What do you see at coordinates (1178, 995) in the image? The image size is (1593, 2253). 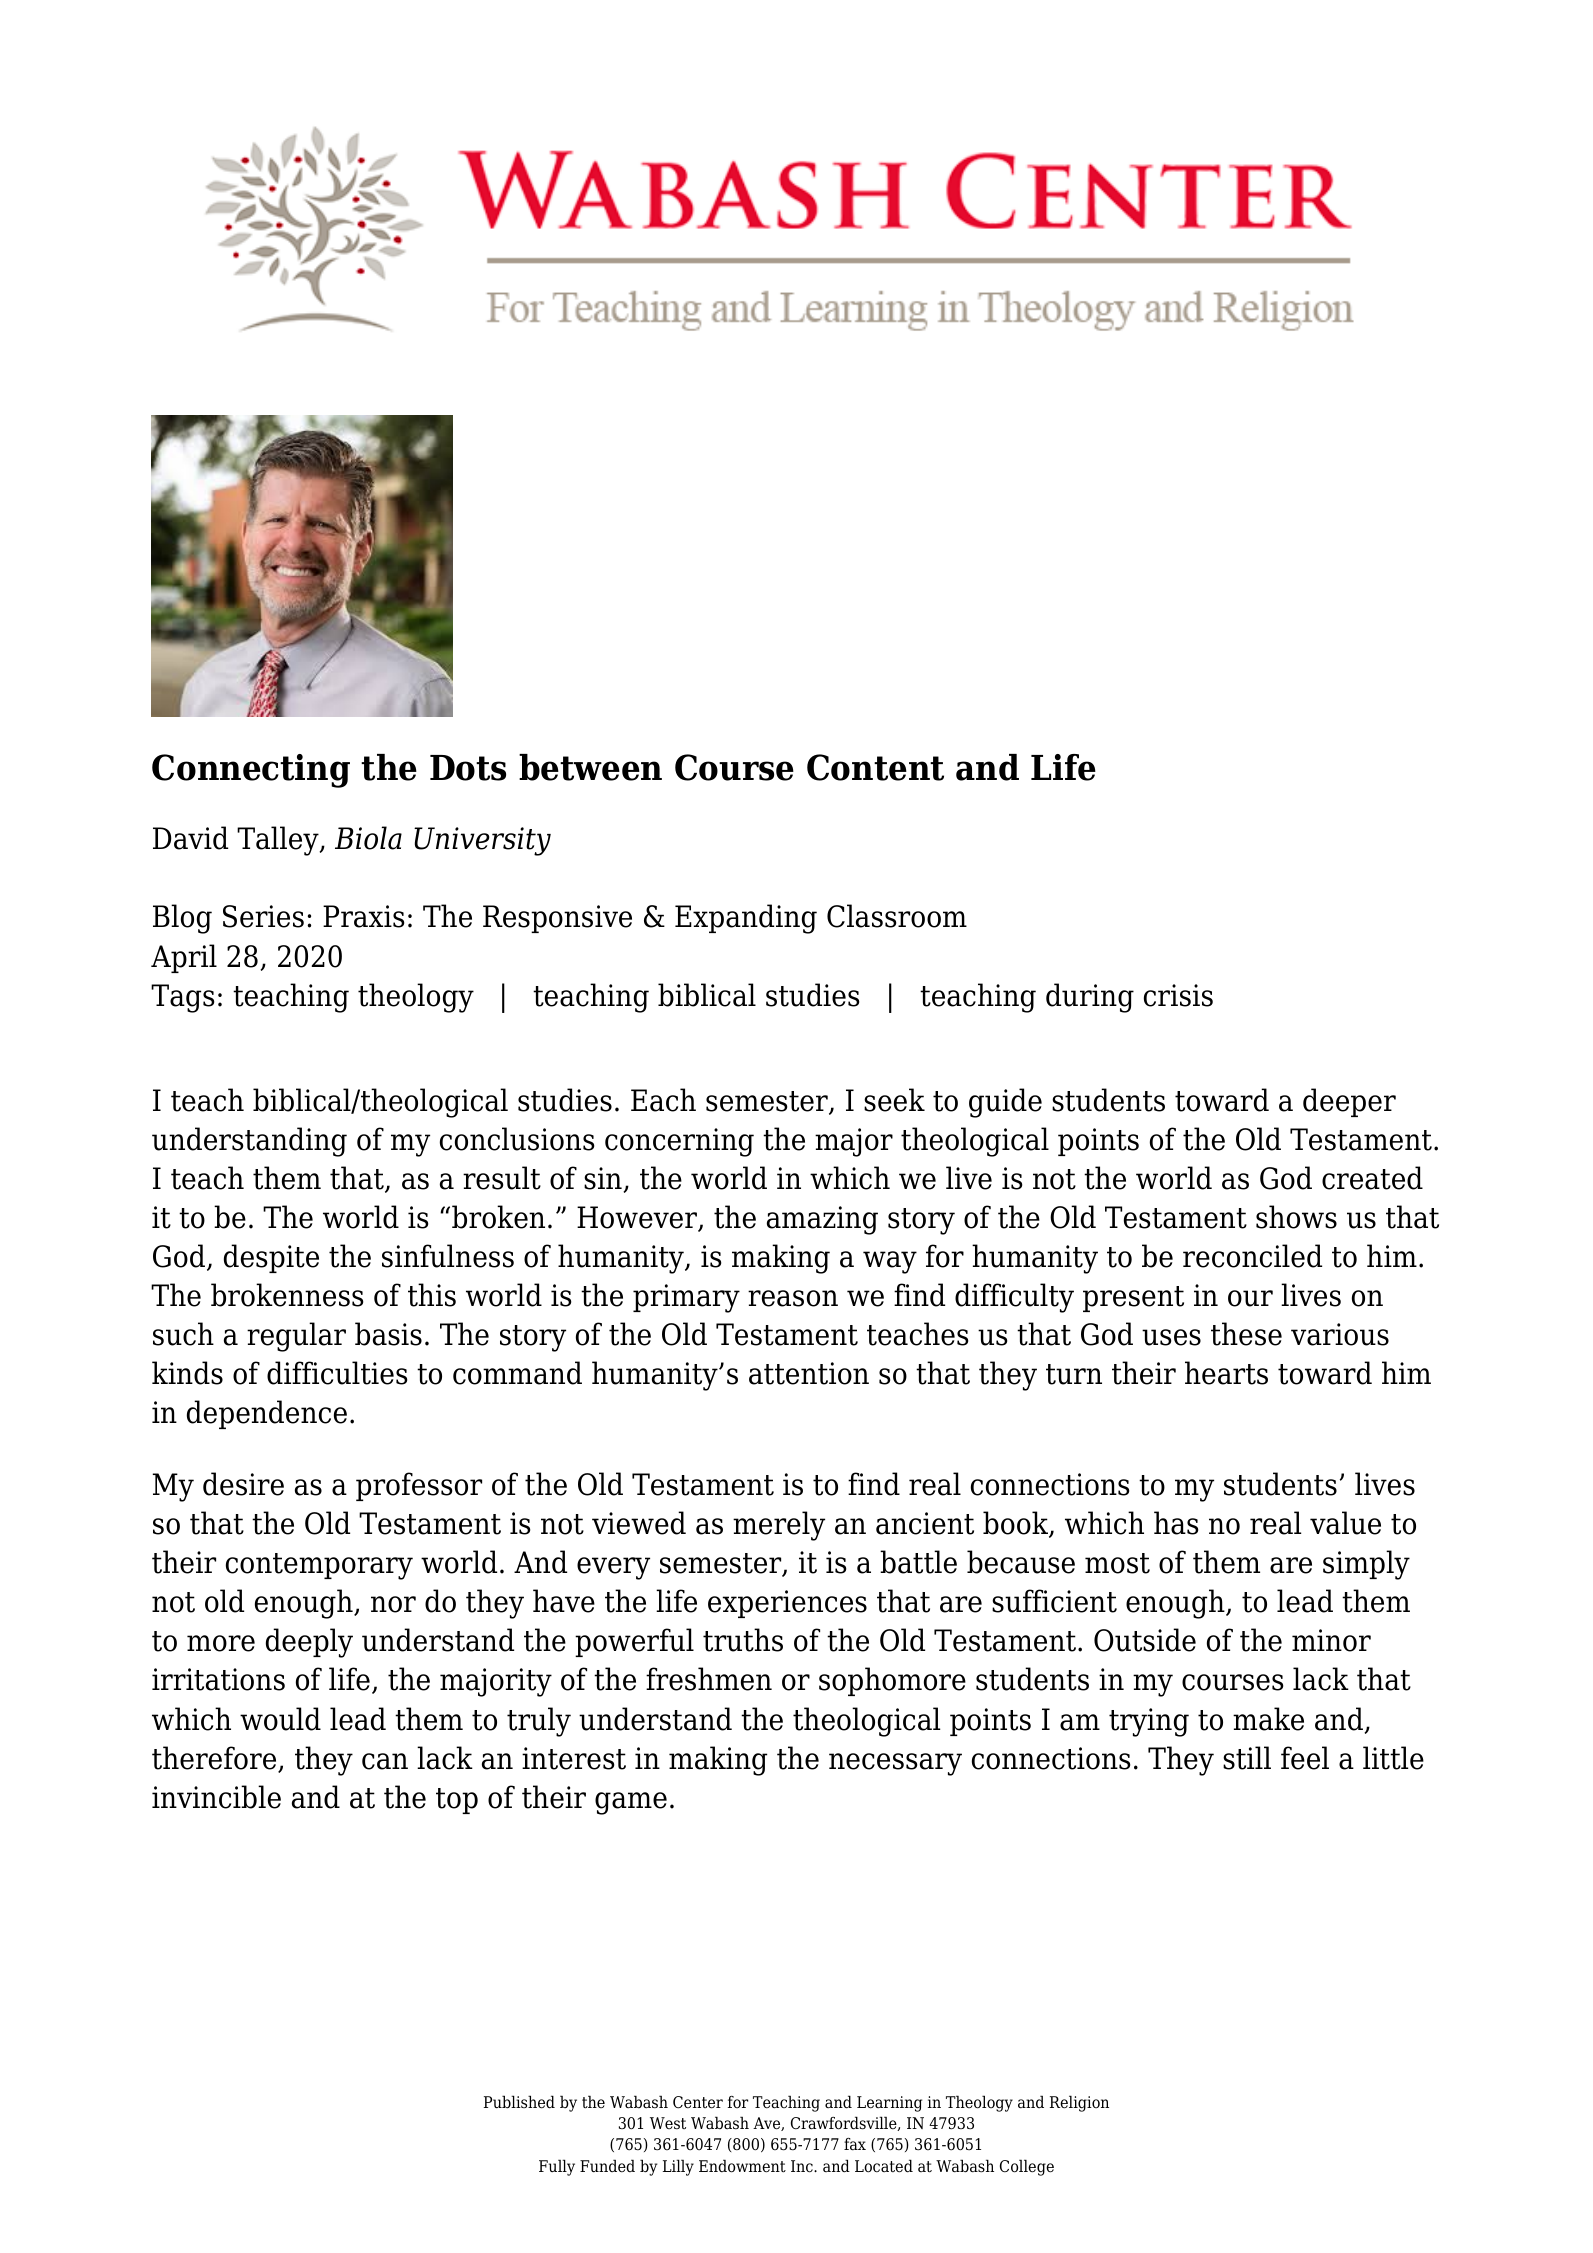 I see `crisis` at bounding box center [1178, 995].
